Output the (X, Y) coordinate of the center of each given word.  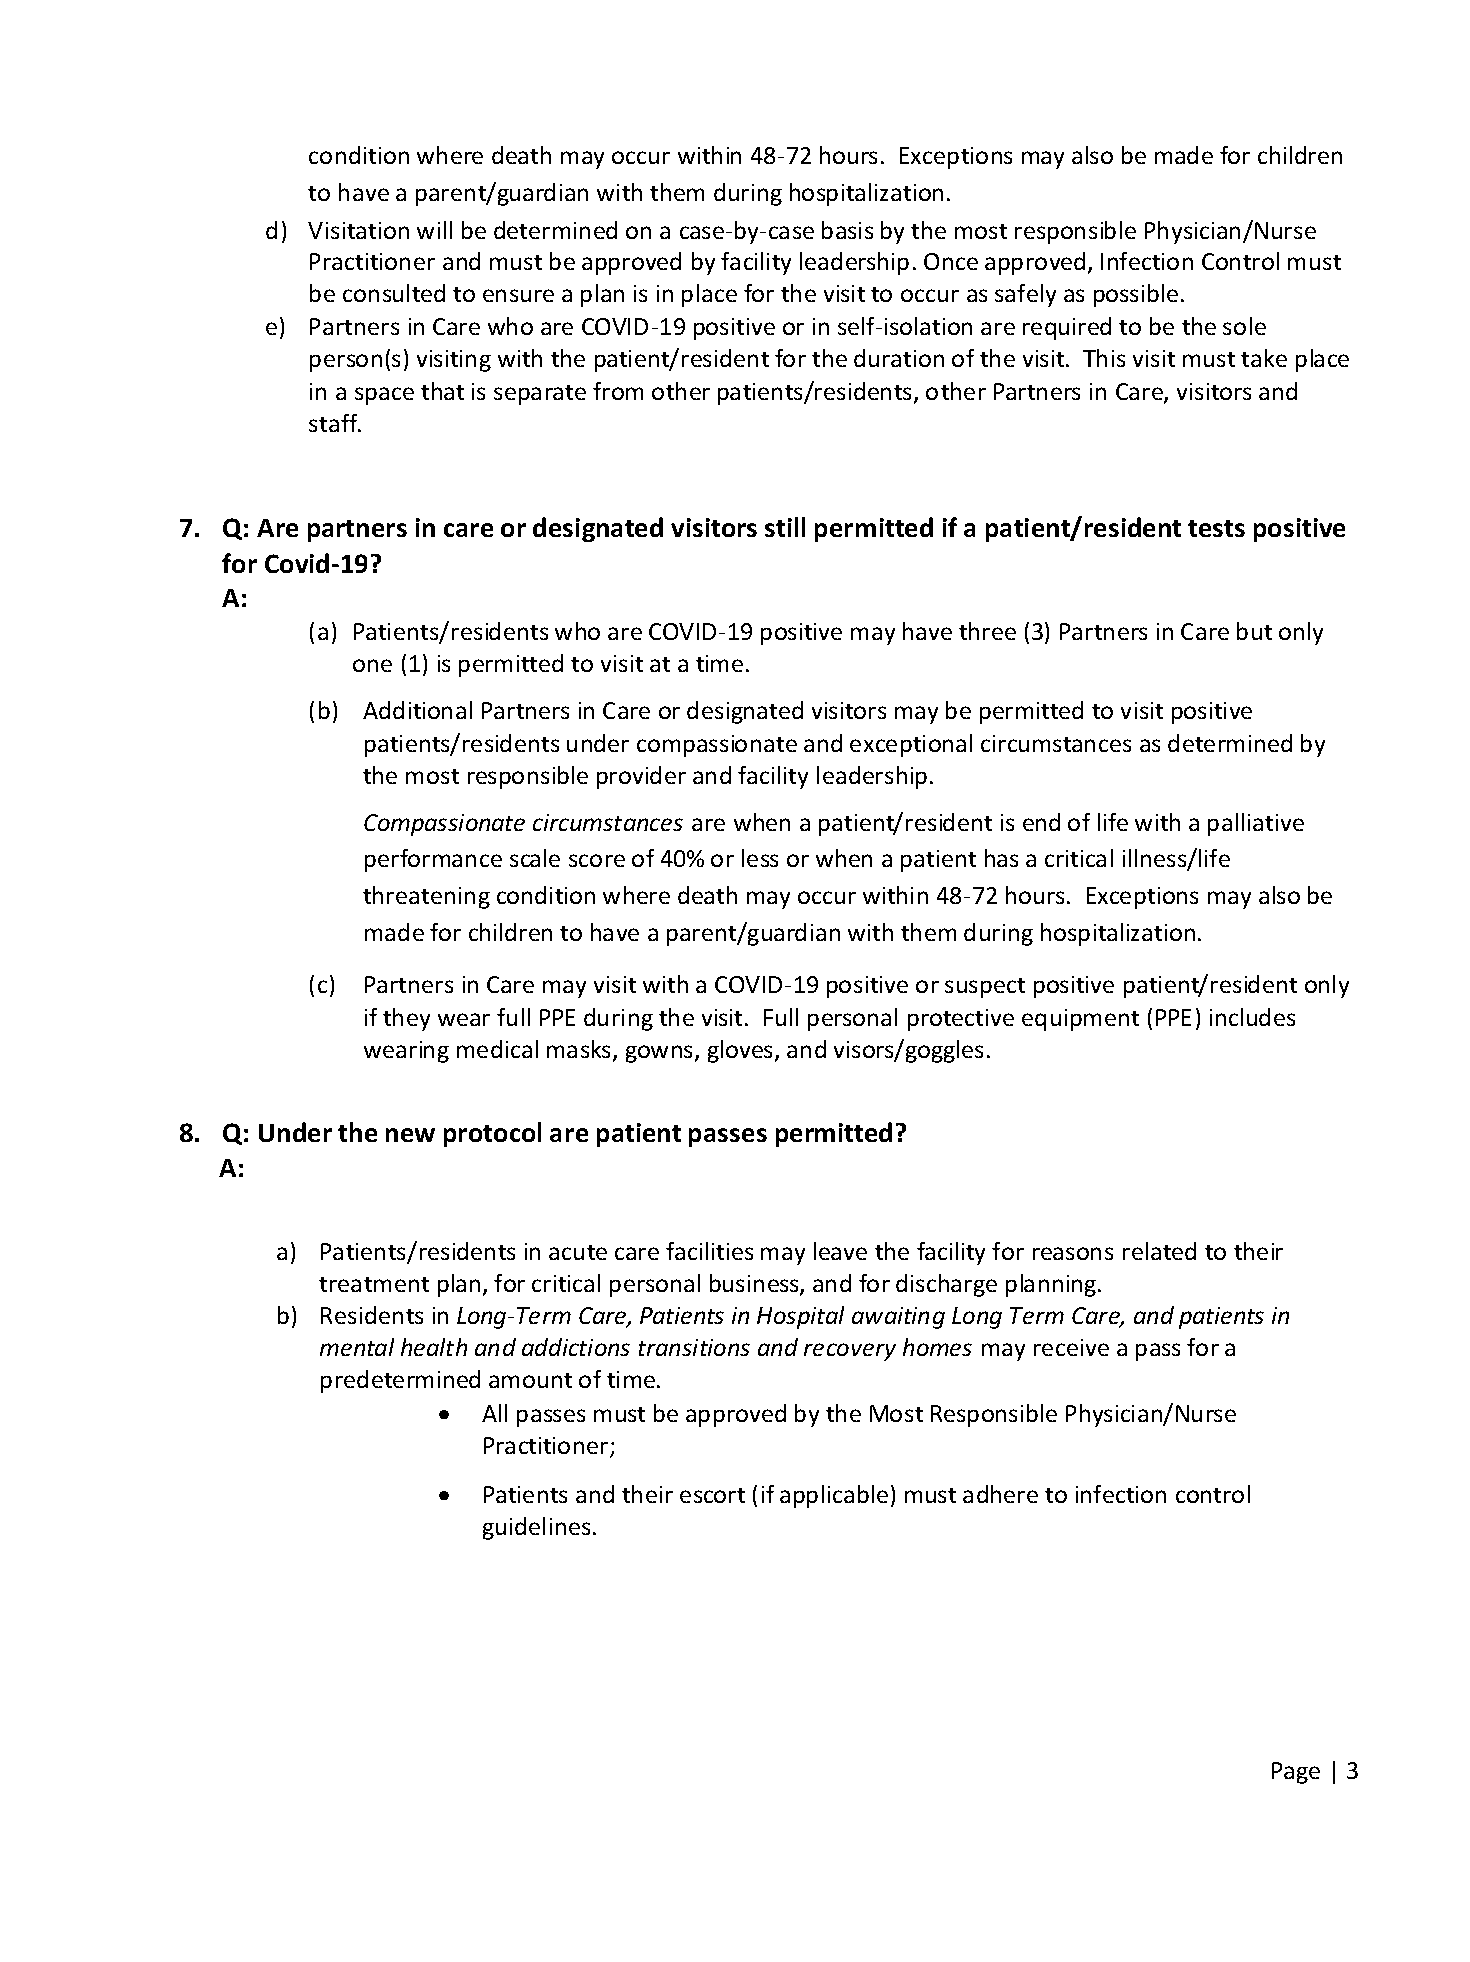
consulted (394, 293)
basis (847, 230)
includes (1252, 1017)
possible (1136, 295)
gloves (740, 1051)
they (406, 1019)
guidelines (536, 1528)
